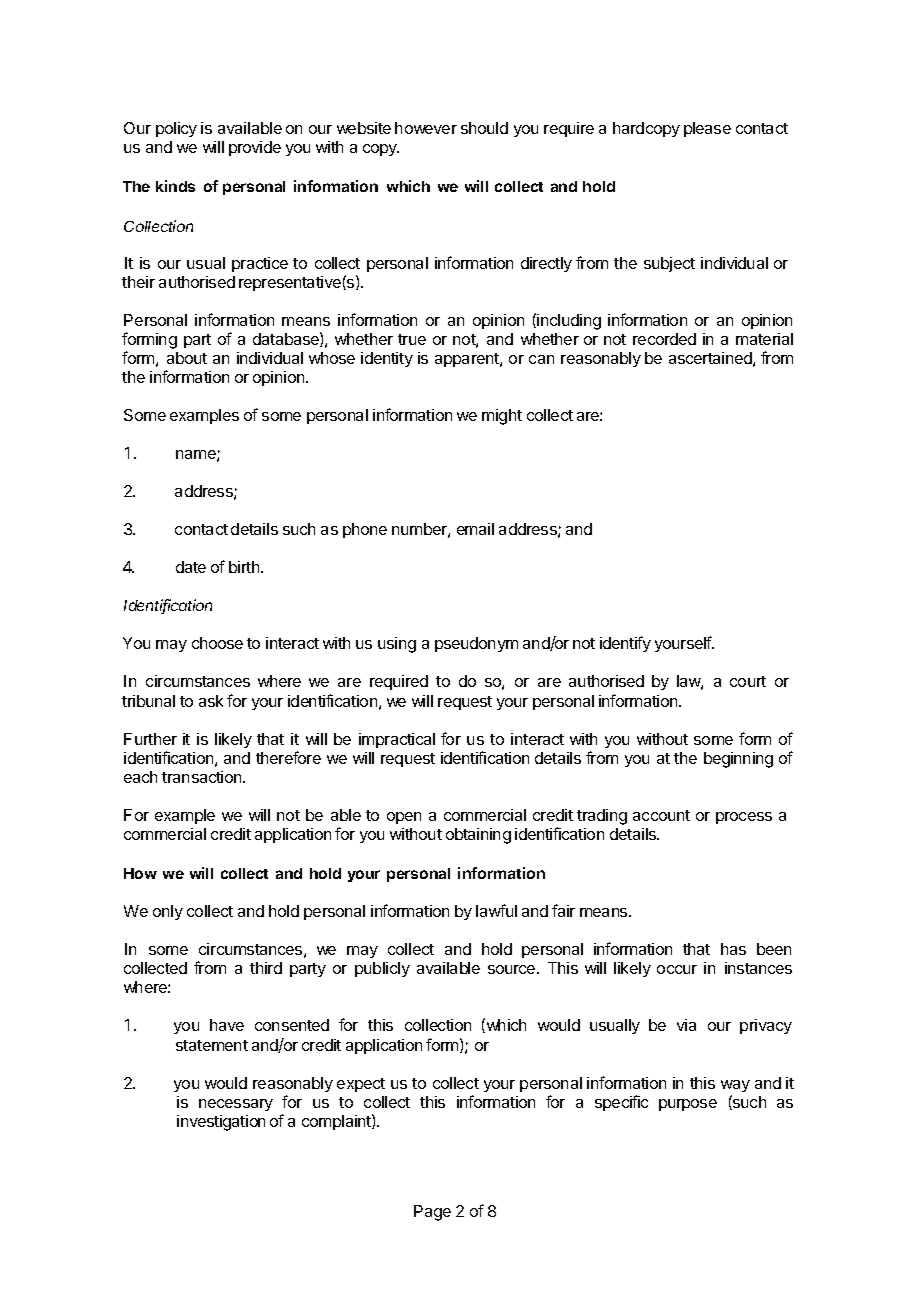  I want to click on transaction, so click(203, 777).
